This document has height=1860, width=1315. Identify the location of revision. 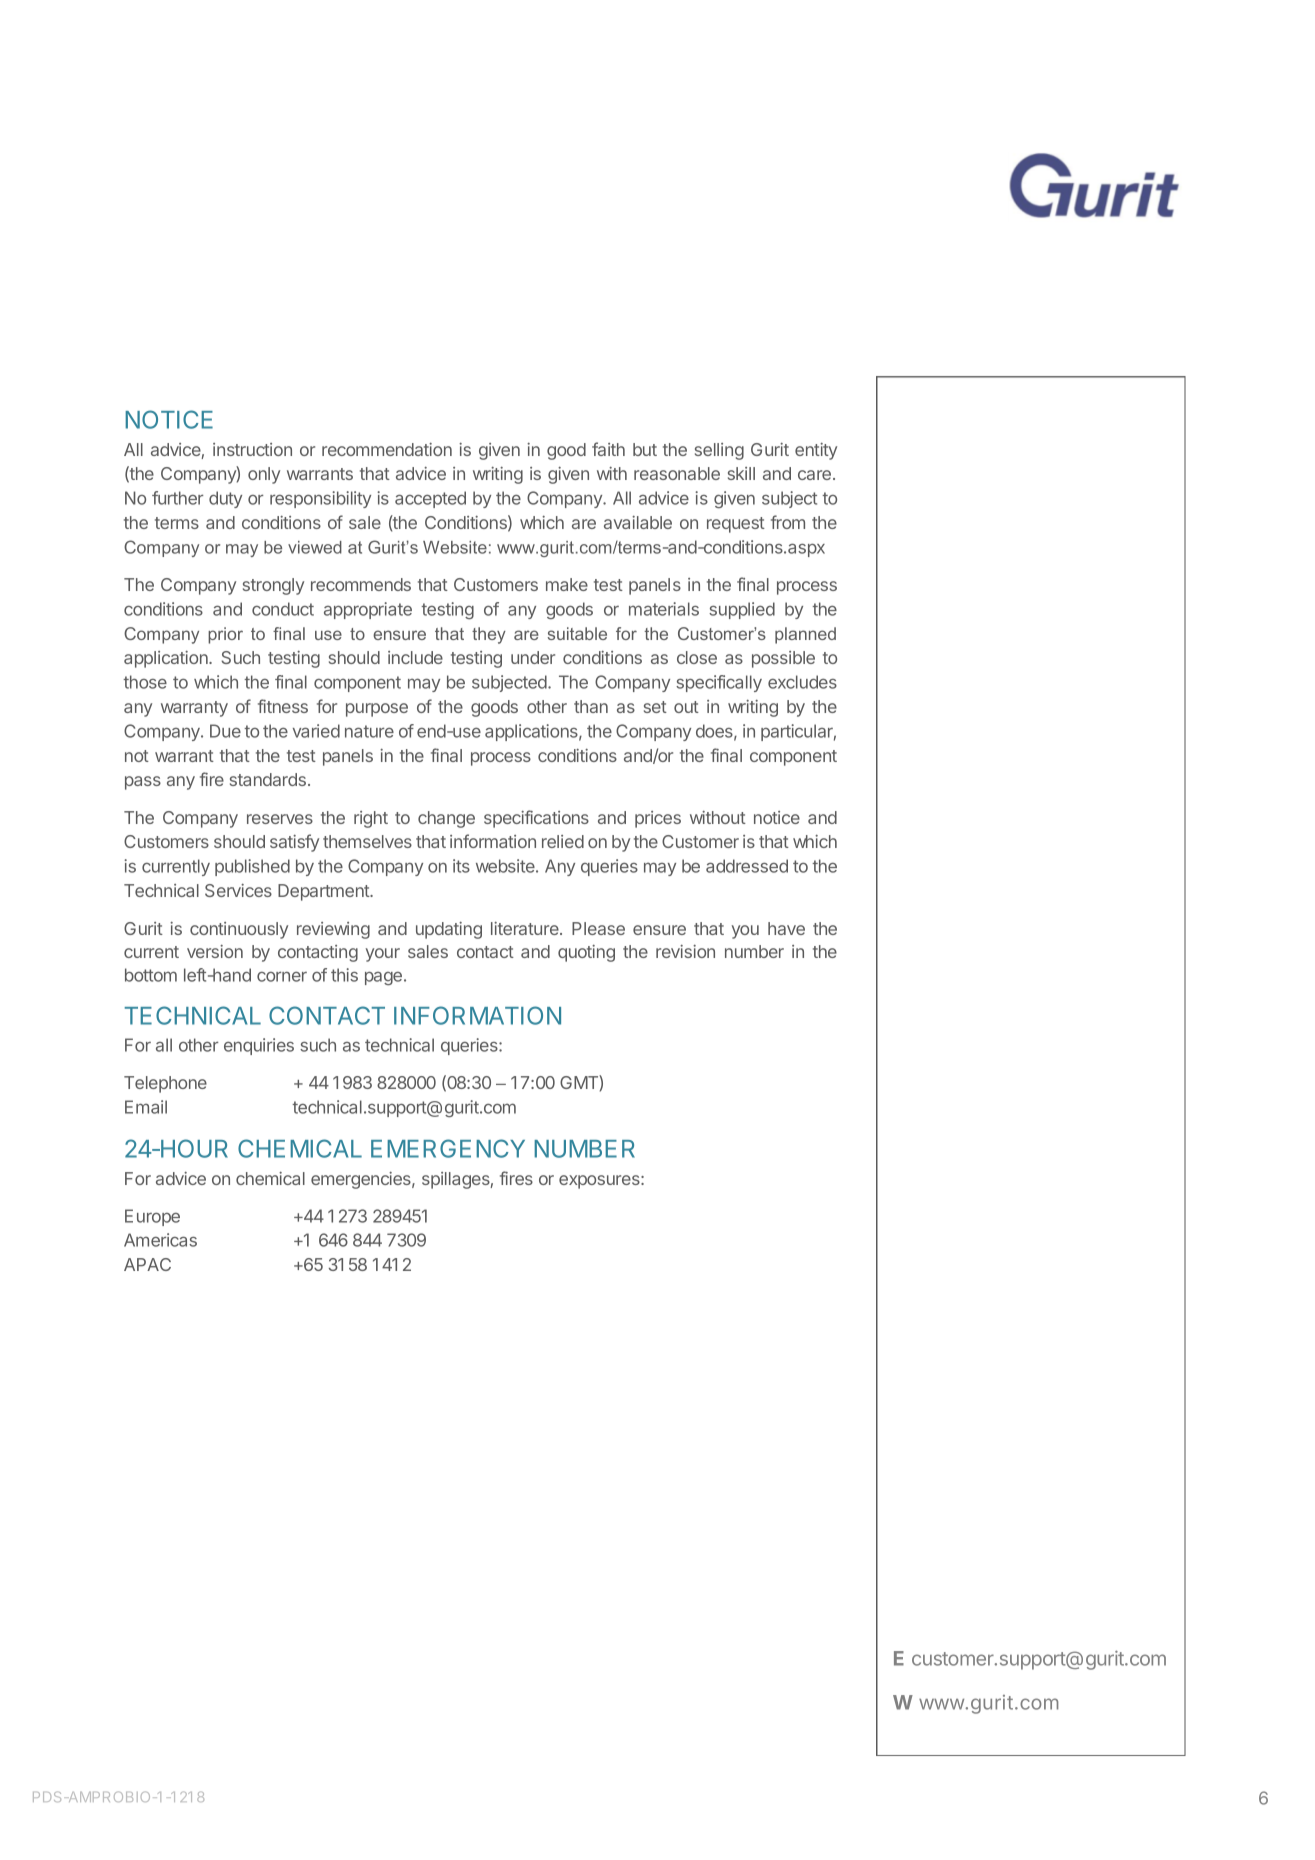
(685, 951).
